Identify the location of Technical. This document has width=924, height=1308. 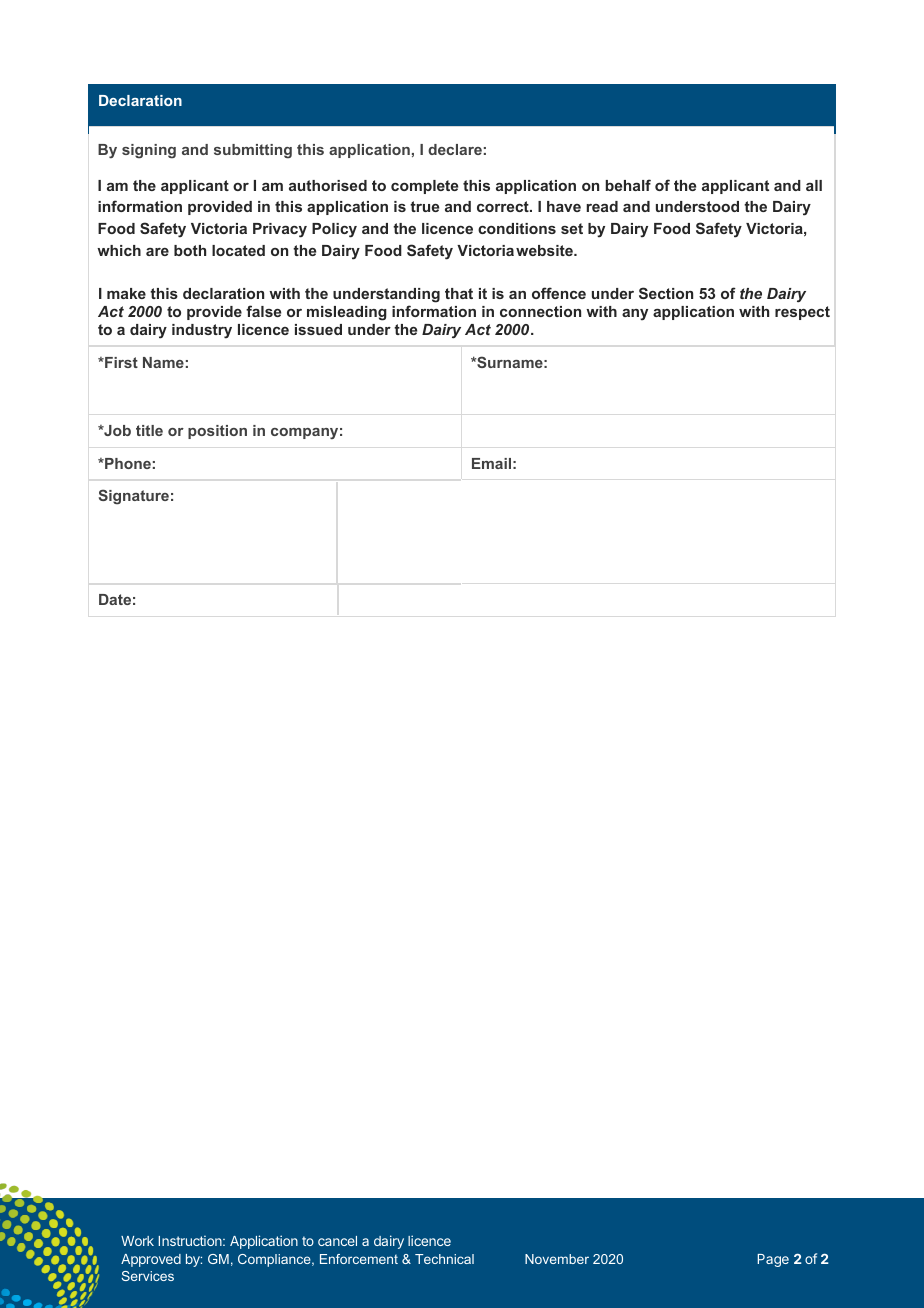
(444, 1259).
